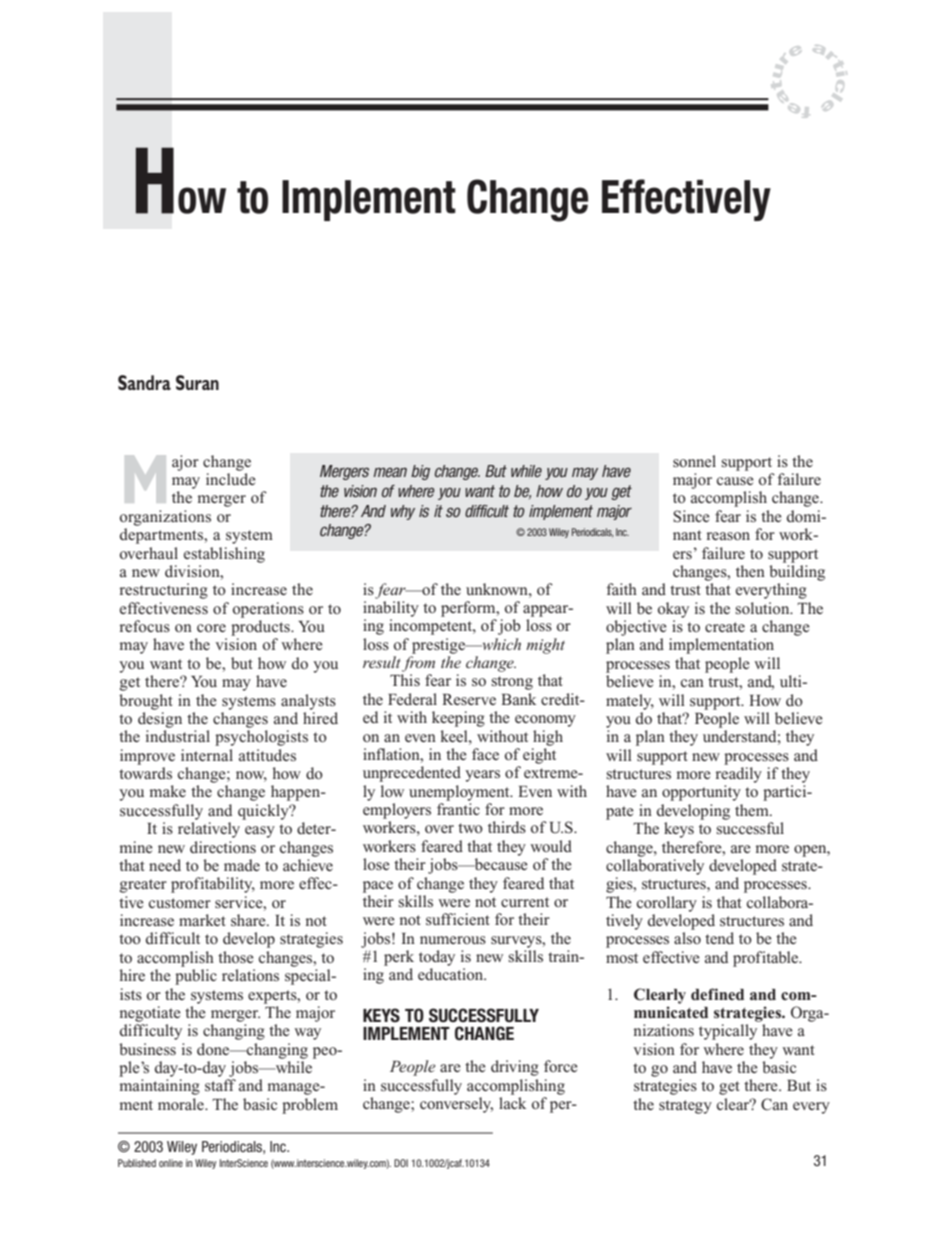 The image size is (952, 1233). Describe the element at coordinates (750, 571) in the screenshot. I see `then` at that location.
